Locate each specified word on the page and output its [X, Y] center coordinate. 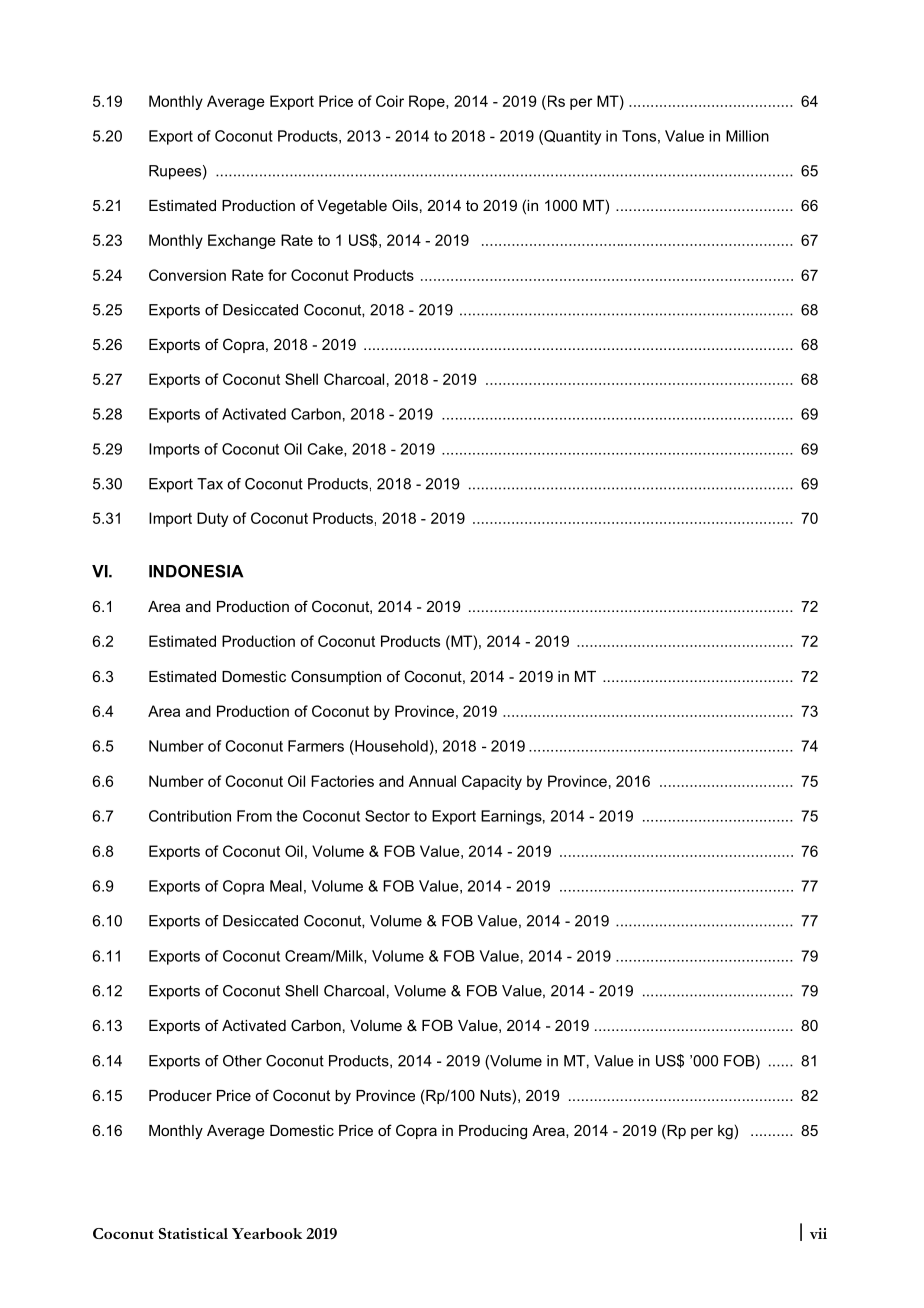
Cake [326, 450]
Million [747, 136]
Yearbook [267, 1233]
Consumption [336, 677]
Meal [286, 886]
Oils [405, 205]
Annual [432, 781]
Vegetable [352, 207]
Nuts [495, 1095]
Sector [387, 816]
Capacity [492, 782]
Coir [390, 101]
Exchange [242, 241]
